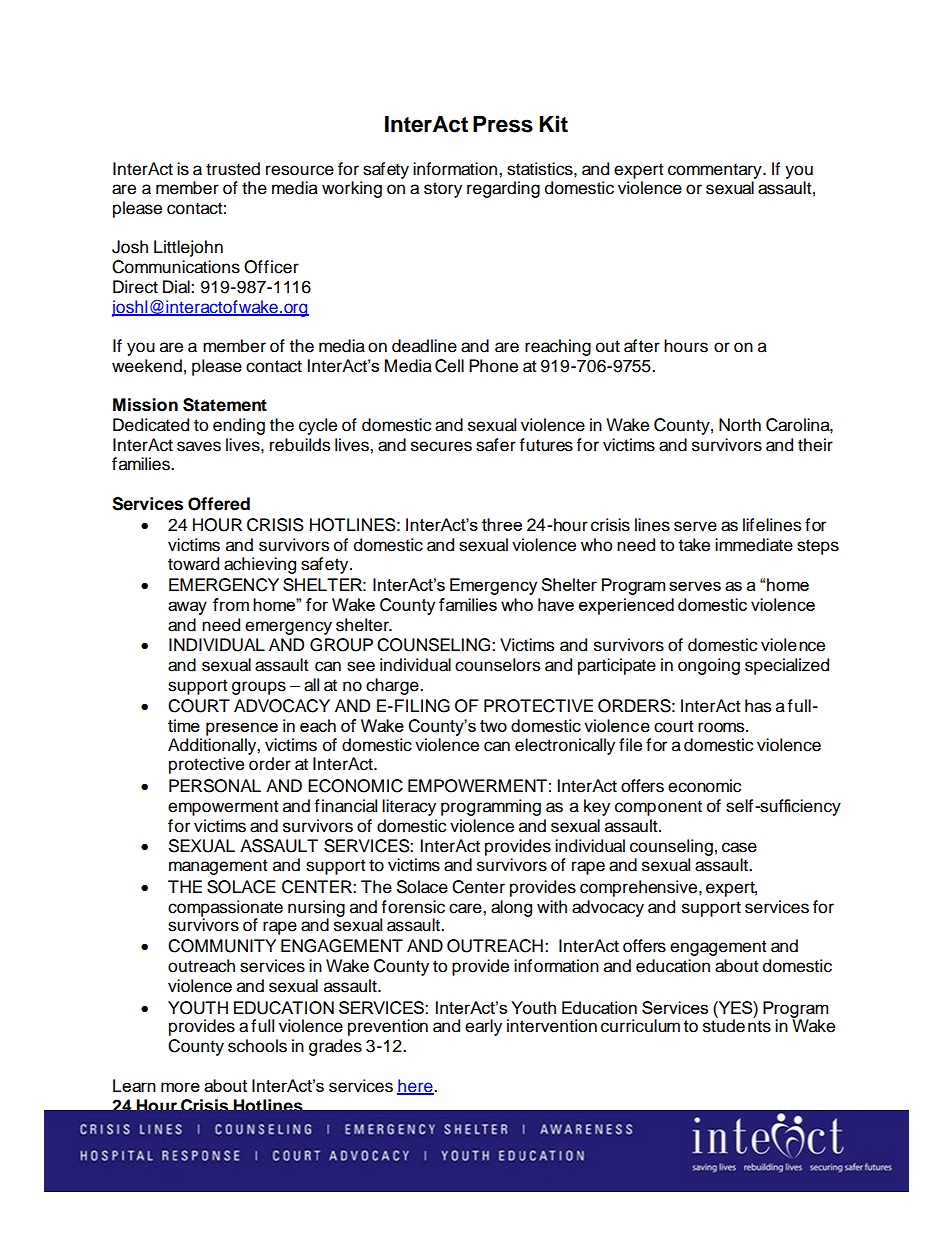 The image size is (952, 1233). Describe the element at coordinates (225, 405) in the screenshot. I see `Statement` at that location.
